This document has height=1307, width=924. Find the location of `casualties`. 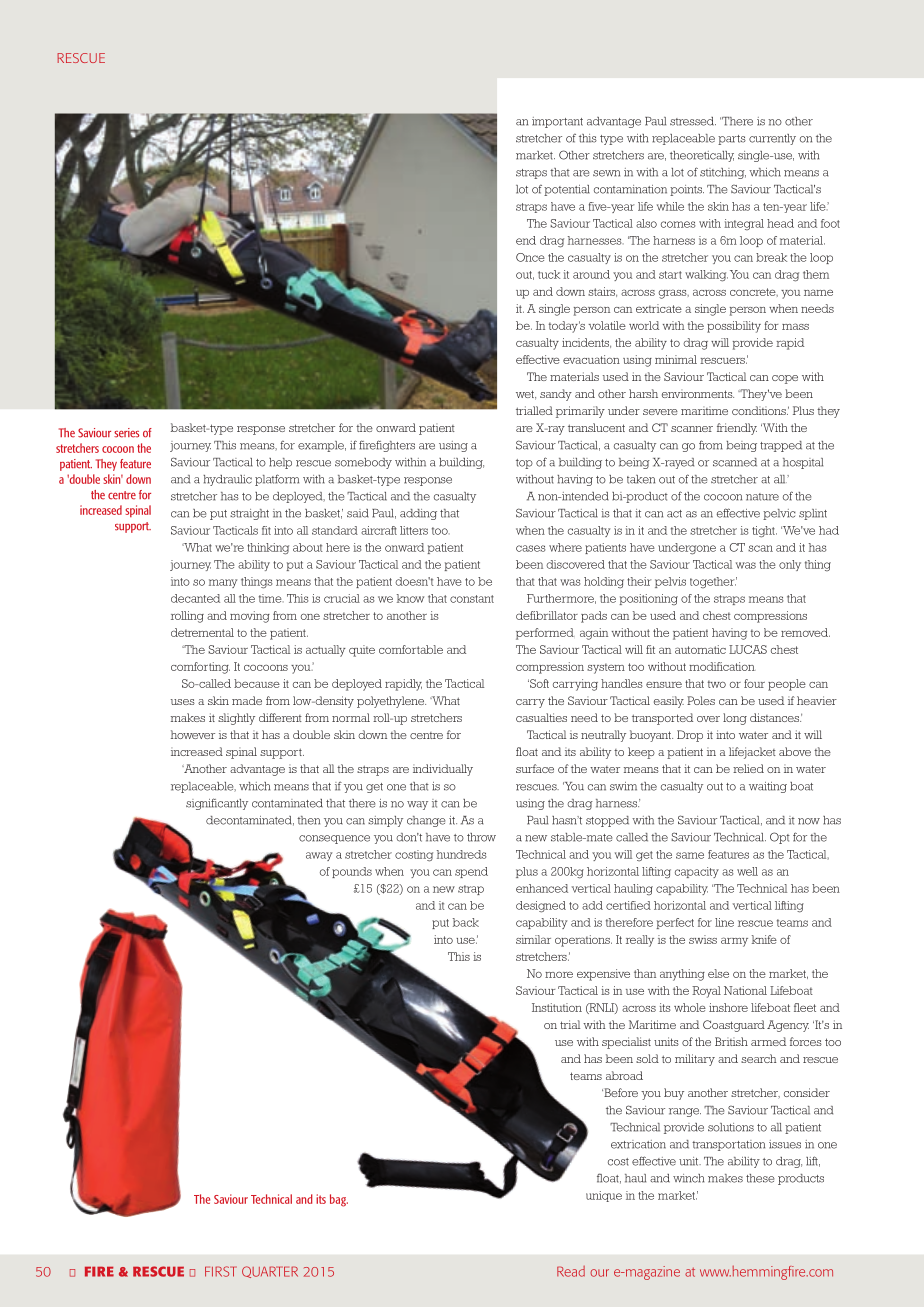

casualties is located at coordinates (541, 717).
